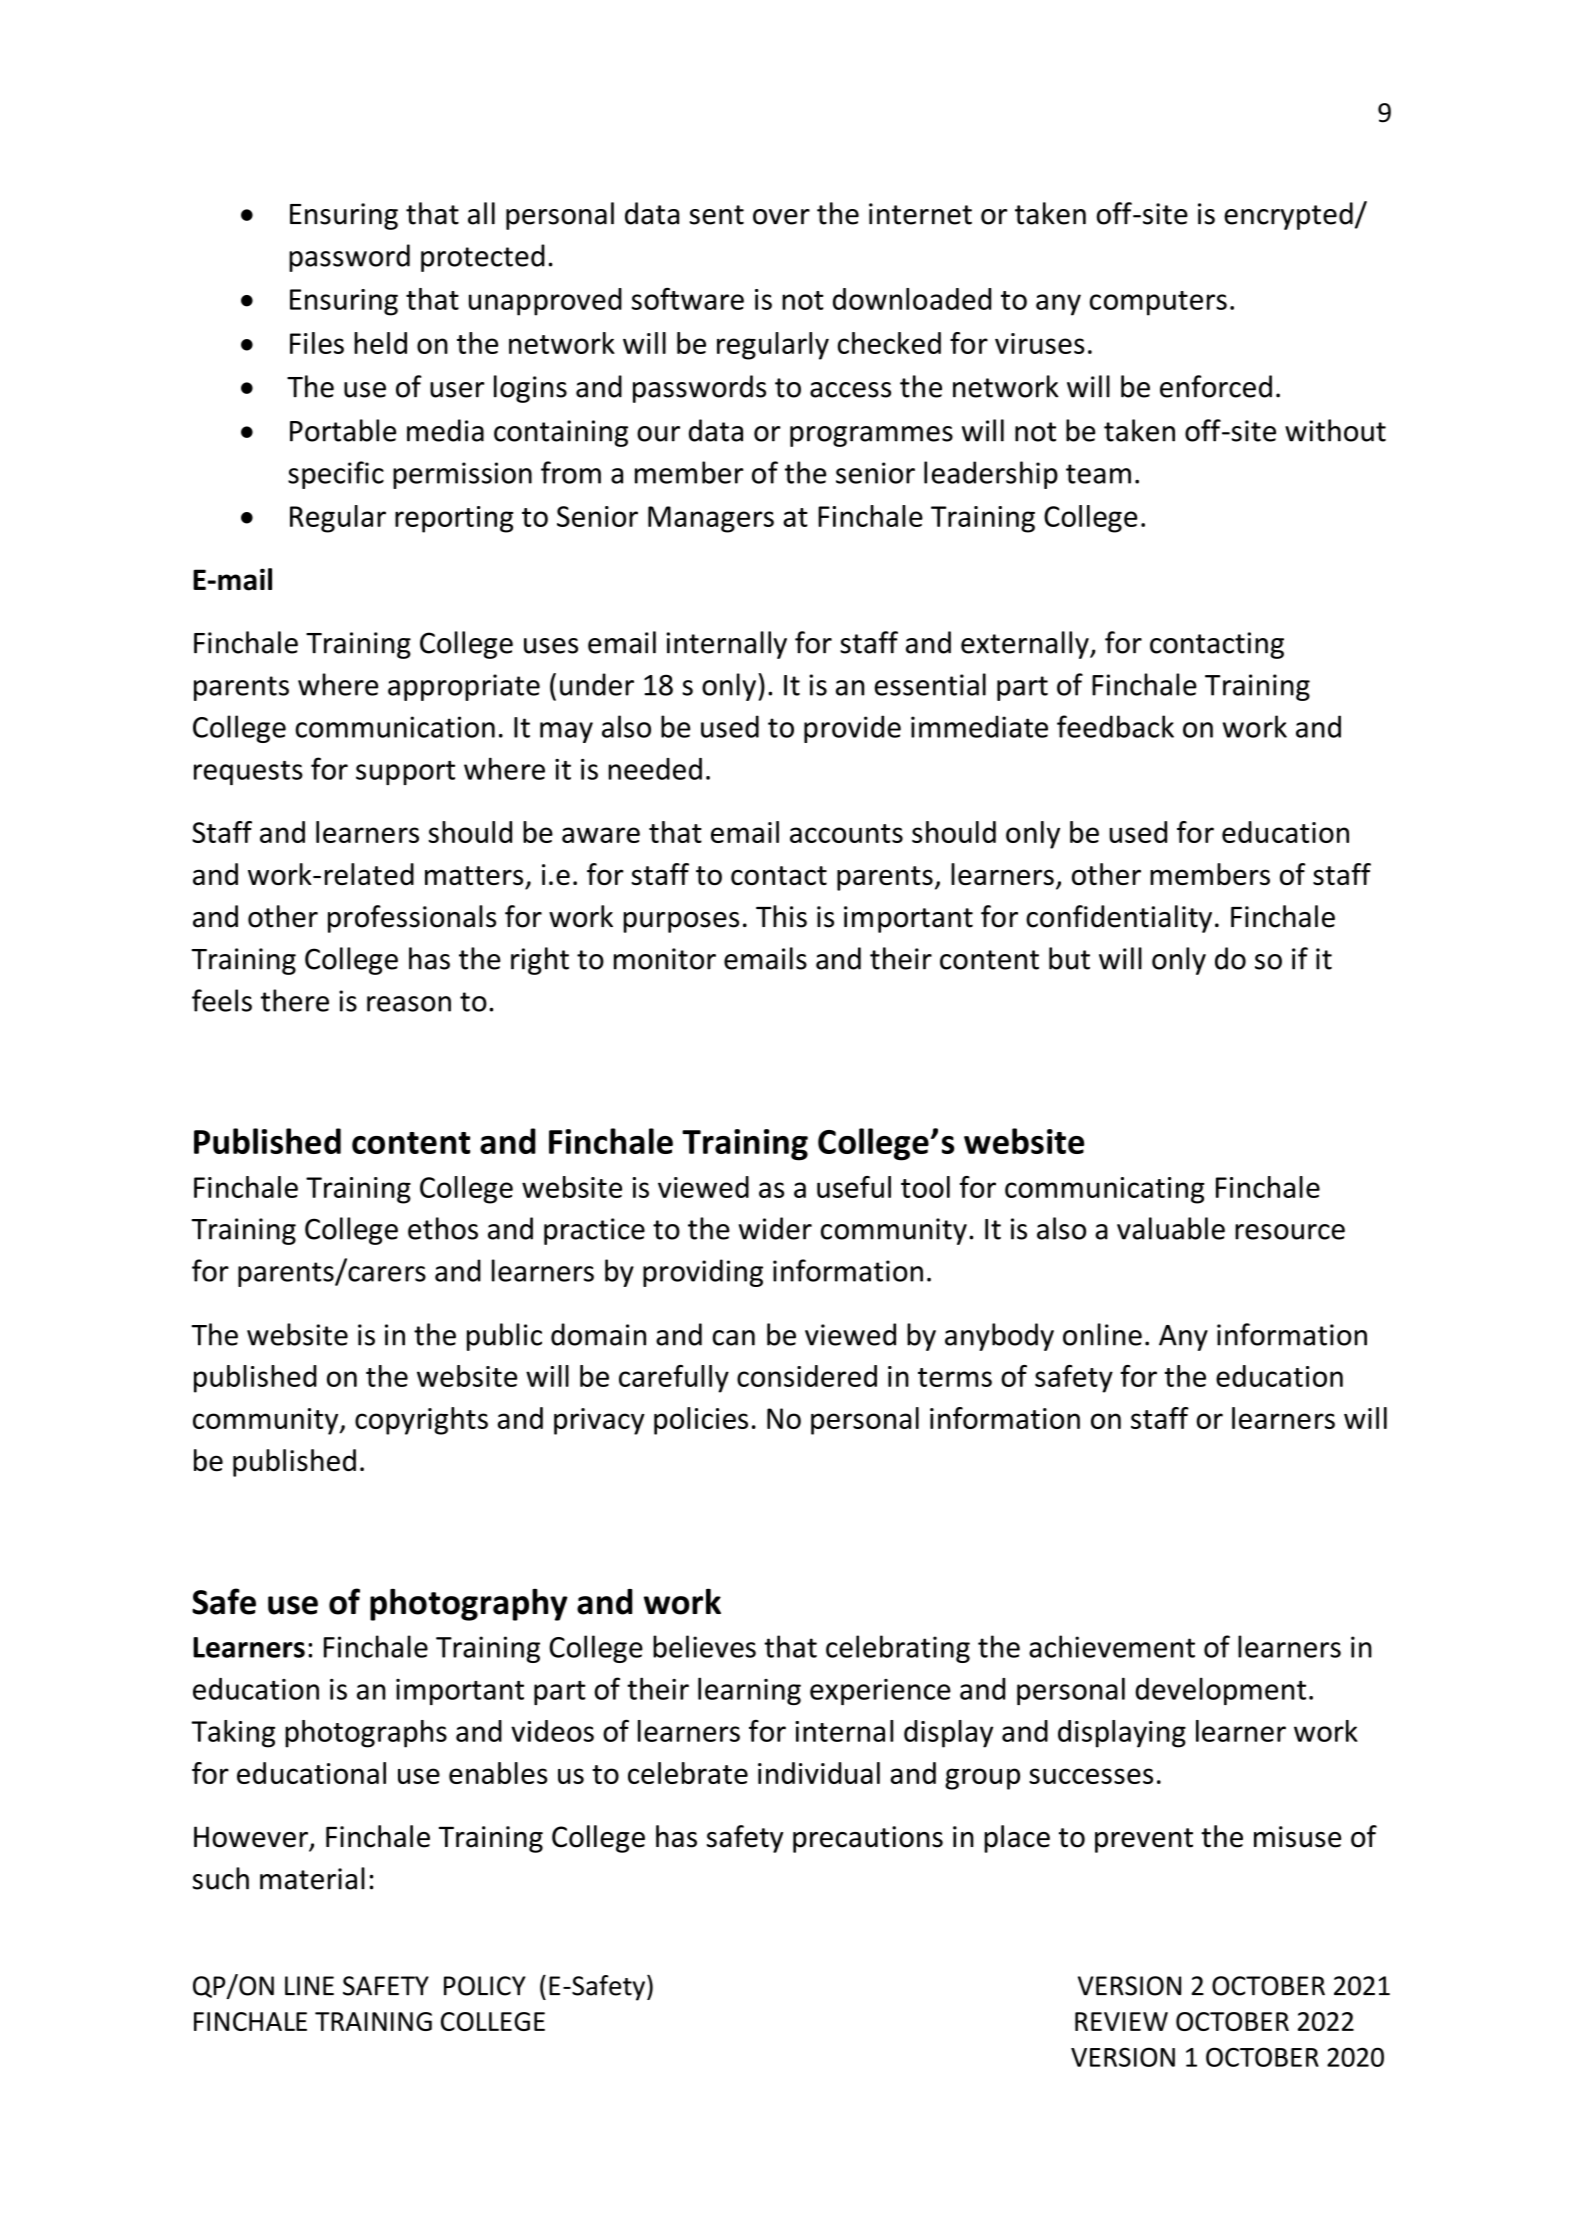 This screenshot has height=2239, width=1583. Describe the element at coordinates (504, 1337) in the screenshot. I see `public` at that location.
